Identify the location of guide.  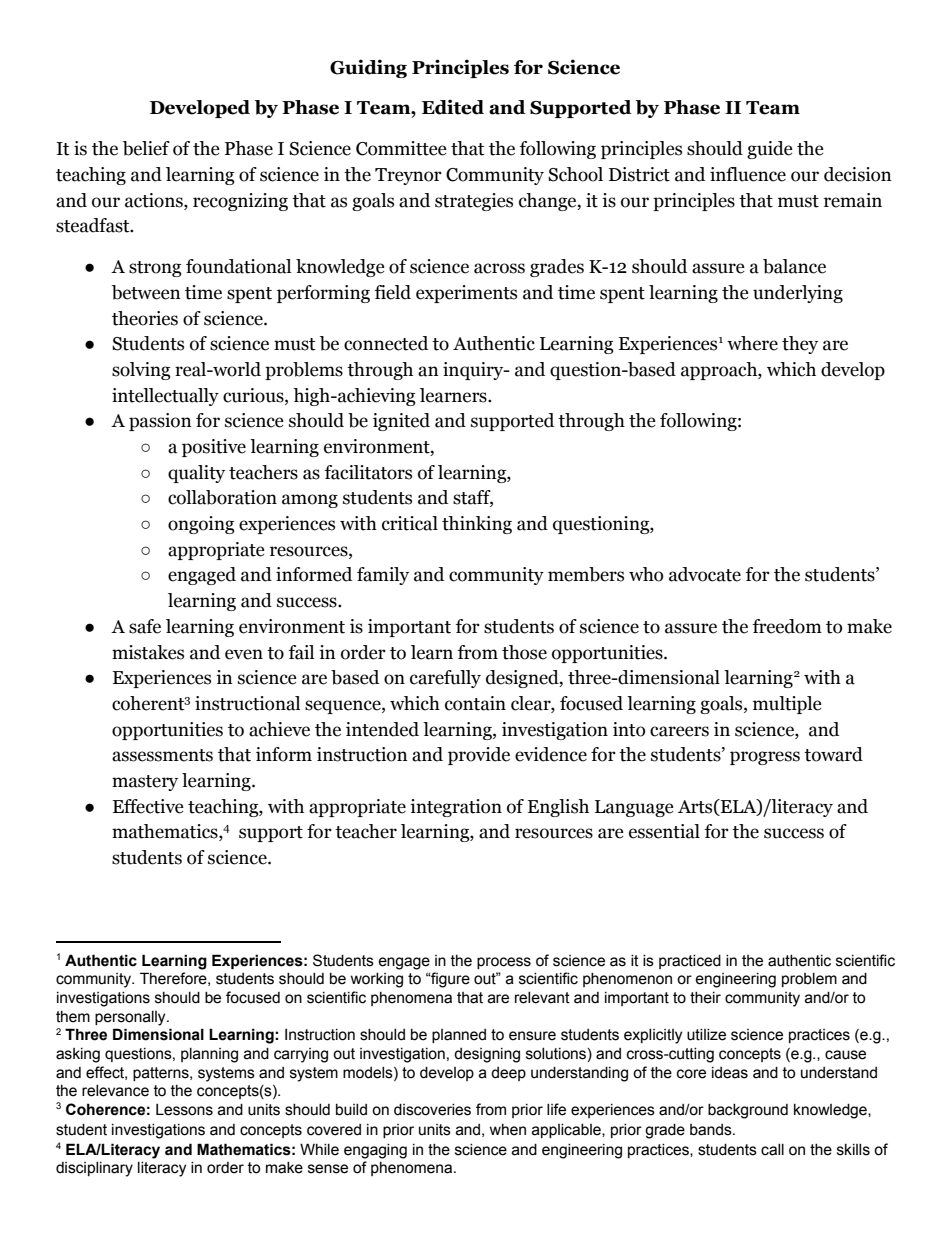
(770, 150).
